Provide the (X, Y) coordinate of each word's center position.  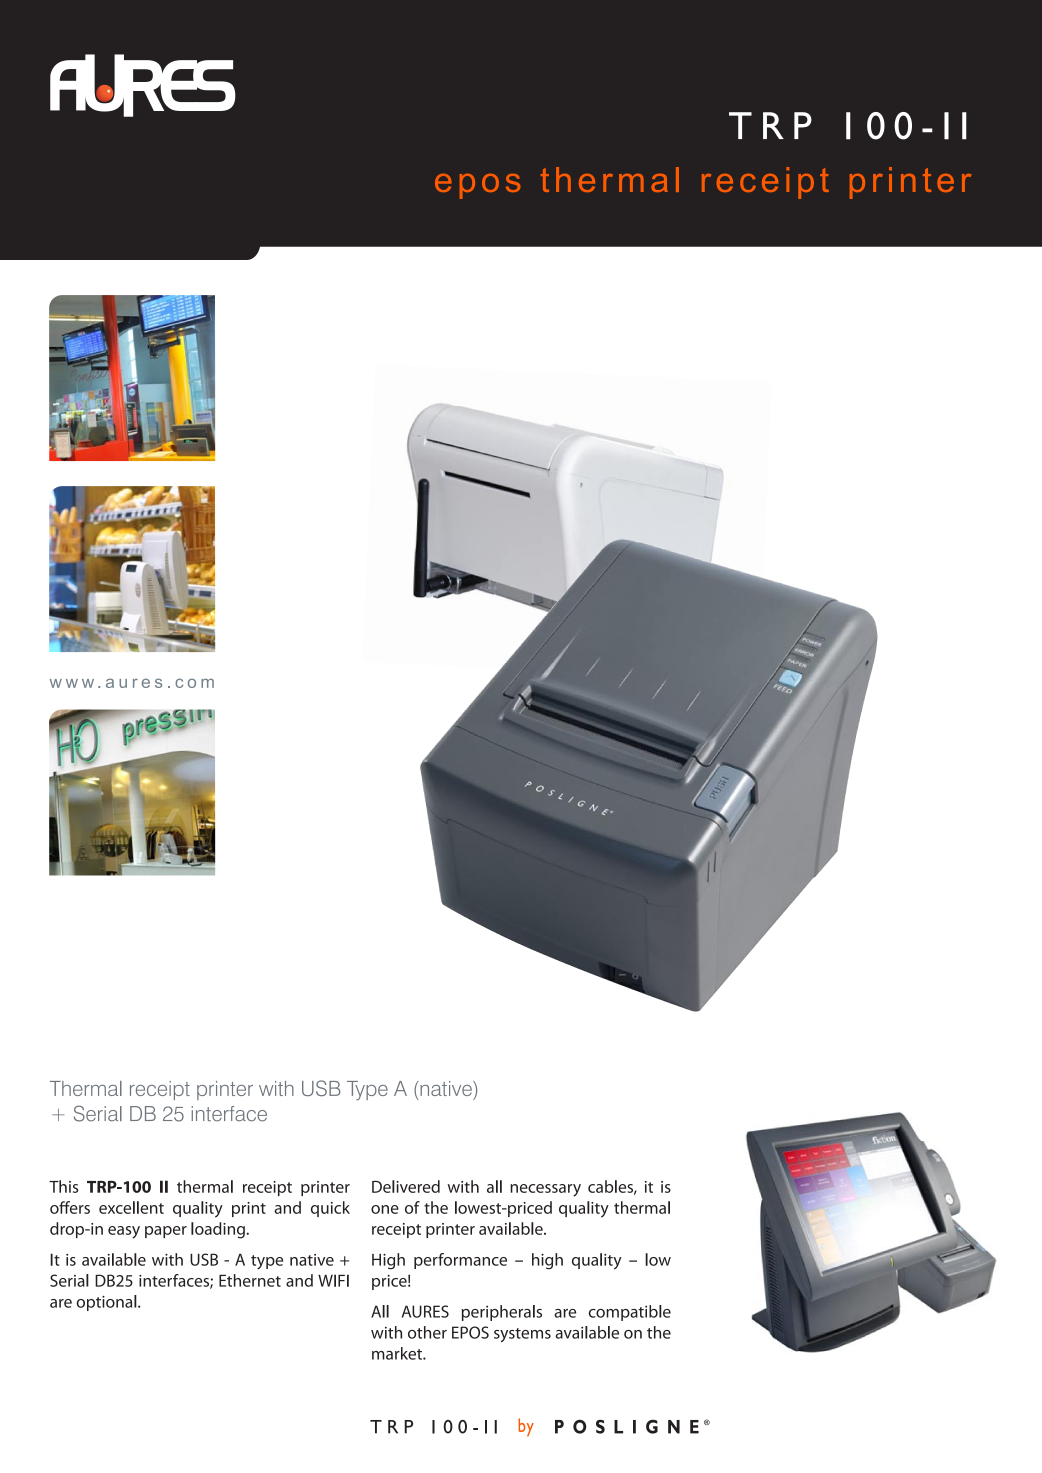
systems (522, 1335)
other (427, 1332)
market (398, 1353)
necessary (545, 1190)
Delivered (406, 1186)
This (63, 1186)
